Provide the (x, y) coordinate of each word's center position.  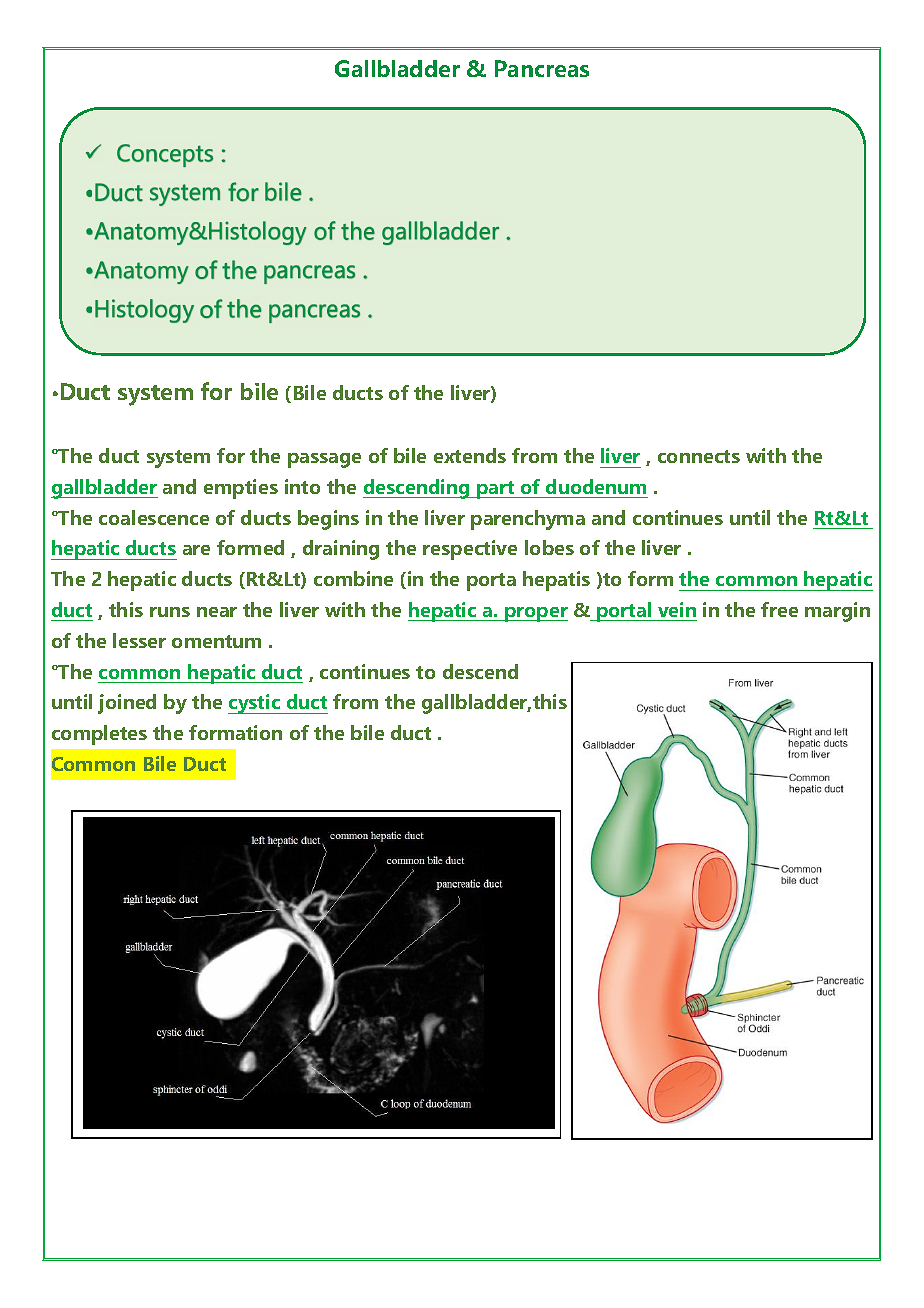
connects (699, 456)
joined (127, 704)
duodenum (596, 486)
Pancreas (542, 68)
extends (470, 455)
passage (324, 460)
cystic (255, 704)
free (779, 609)
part (496, 490)
